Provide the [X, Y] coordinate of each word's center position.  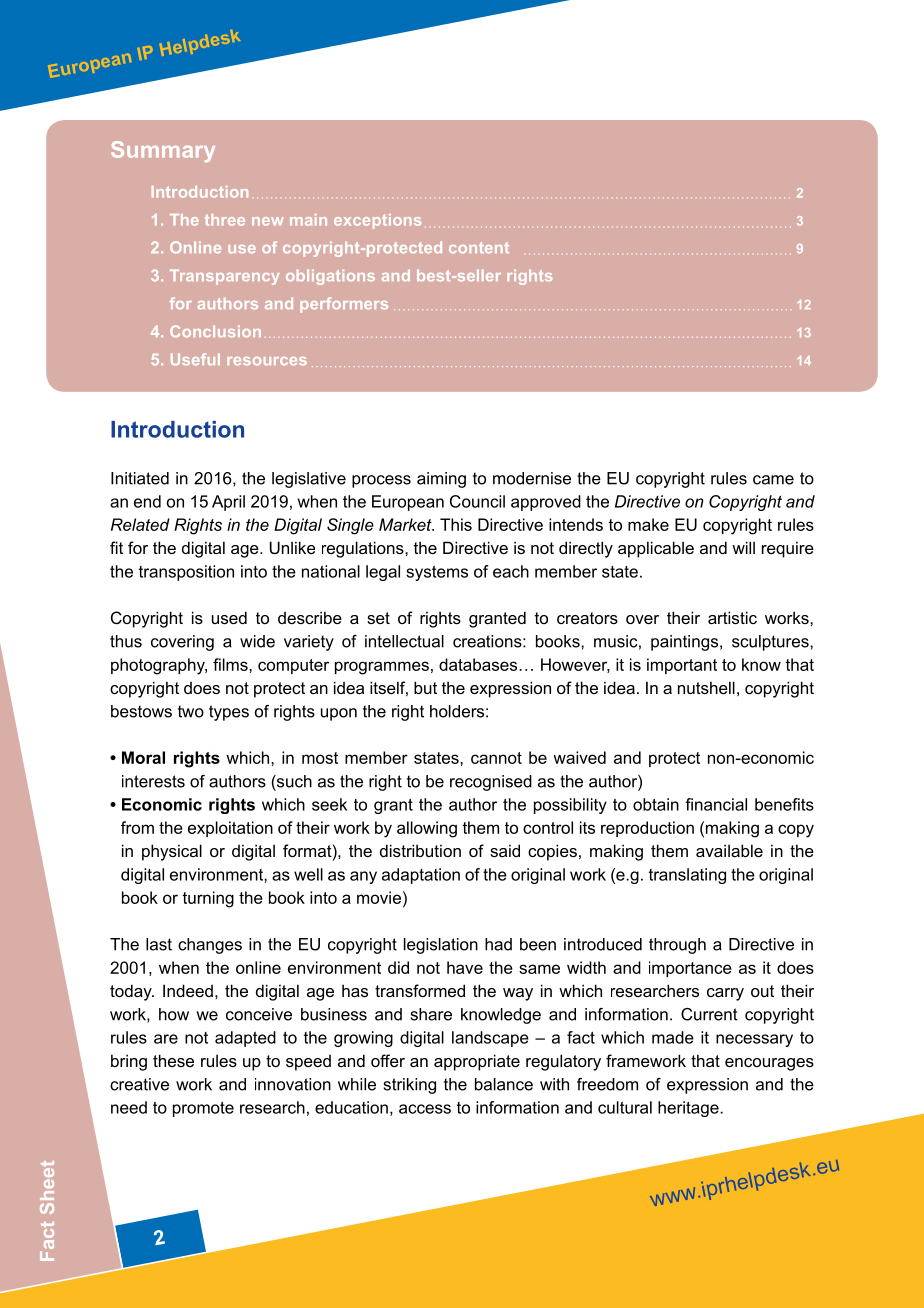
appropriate [477, 1062]
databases [479, 664]
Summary [163, 151]
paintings [684, 643]
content [479, 247]
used [229, 617]
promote [203, 1109]
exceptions [377, 221]
